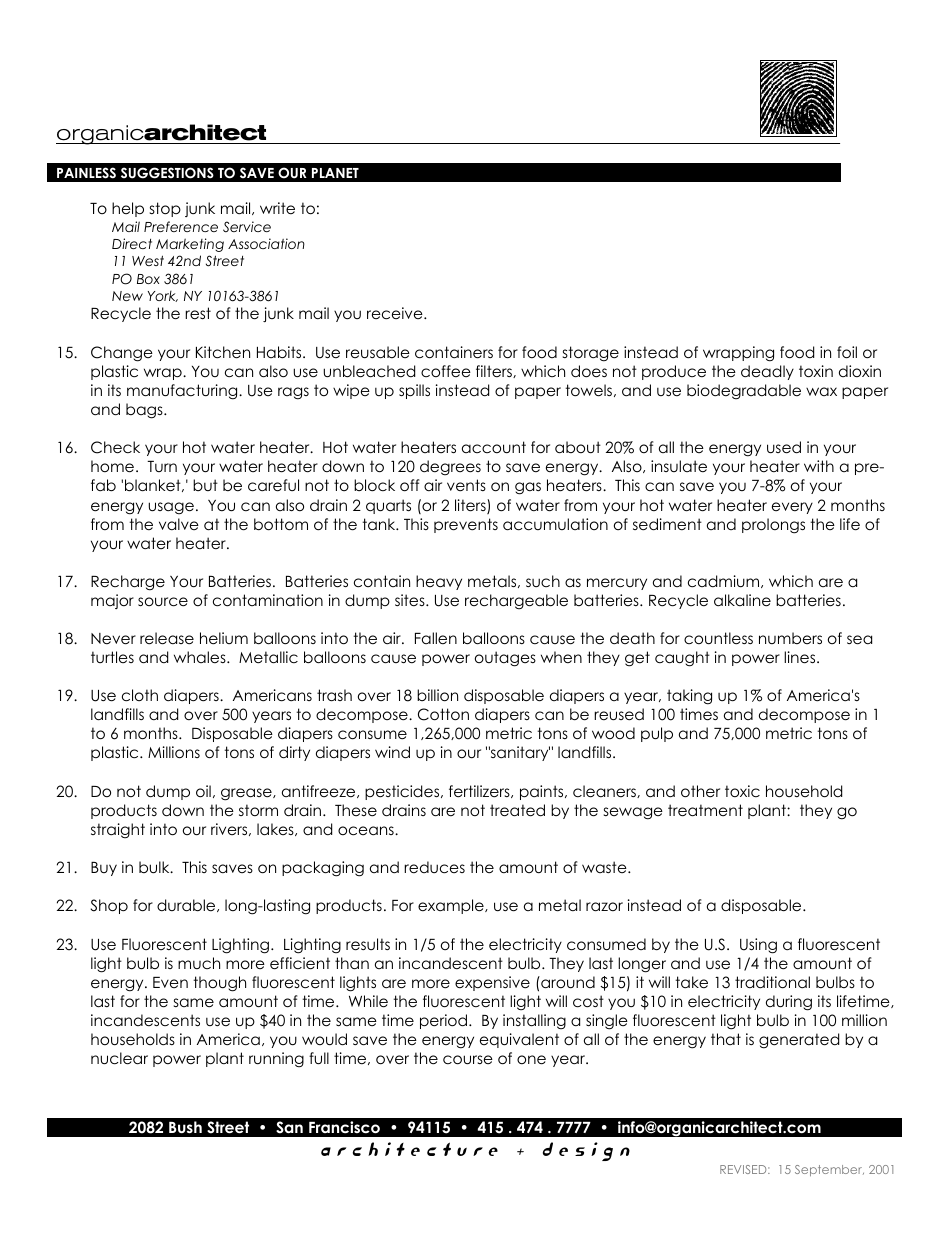  Describe the element at coordinates (396, 313) in the screenshot. I see `receive` at that location.
